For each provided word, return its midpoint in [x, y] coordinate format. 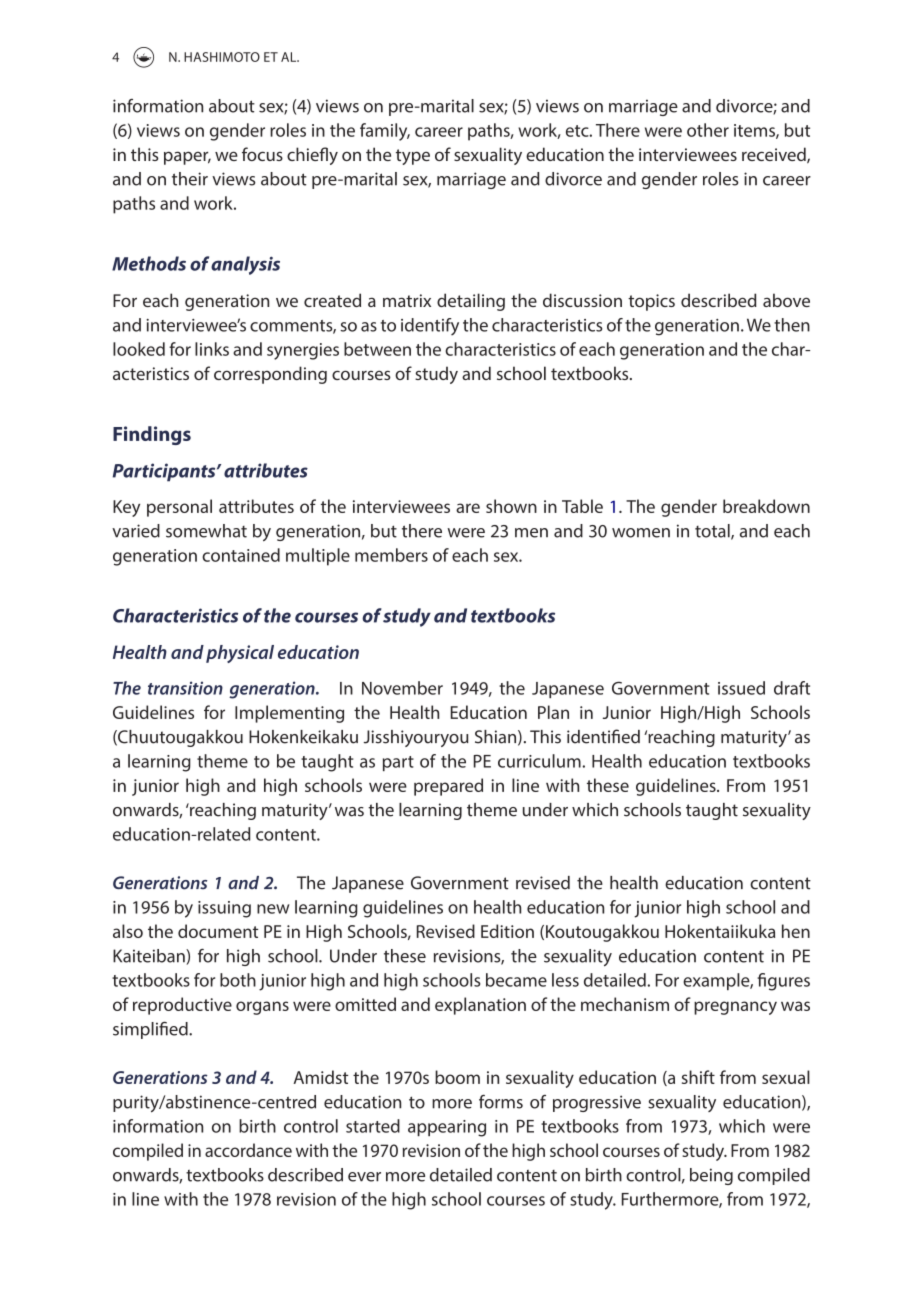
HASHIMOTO [222, 57]
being [711, 1176]
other [708, 130]
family [385, 132]
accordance [248, 1150]
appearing [447, 1128]
